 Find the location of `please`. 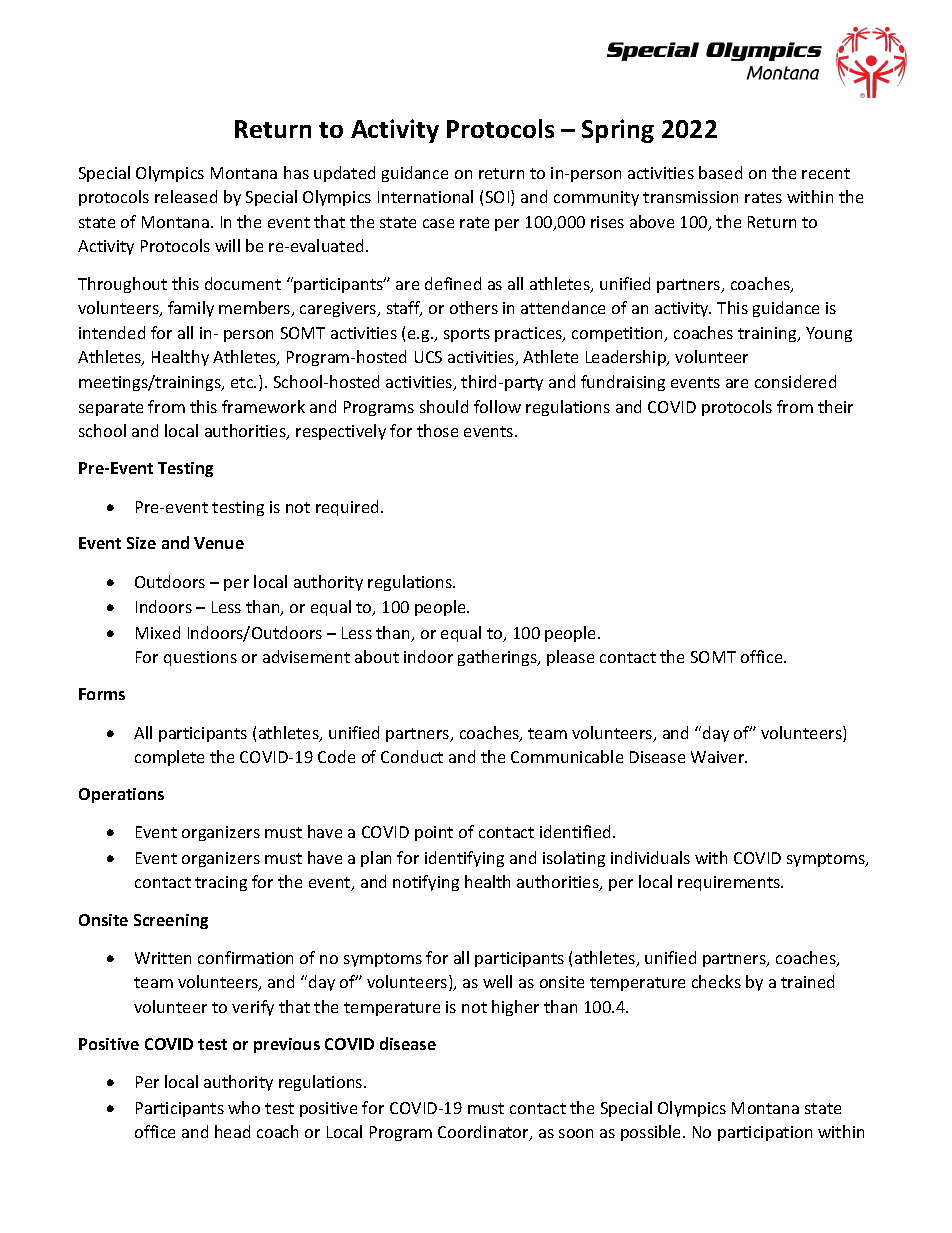

please is located at coordinates (570, 658).
